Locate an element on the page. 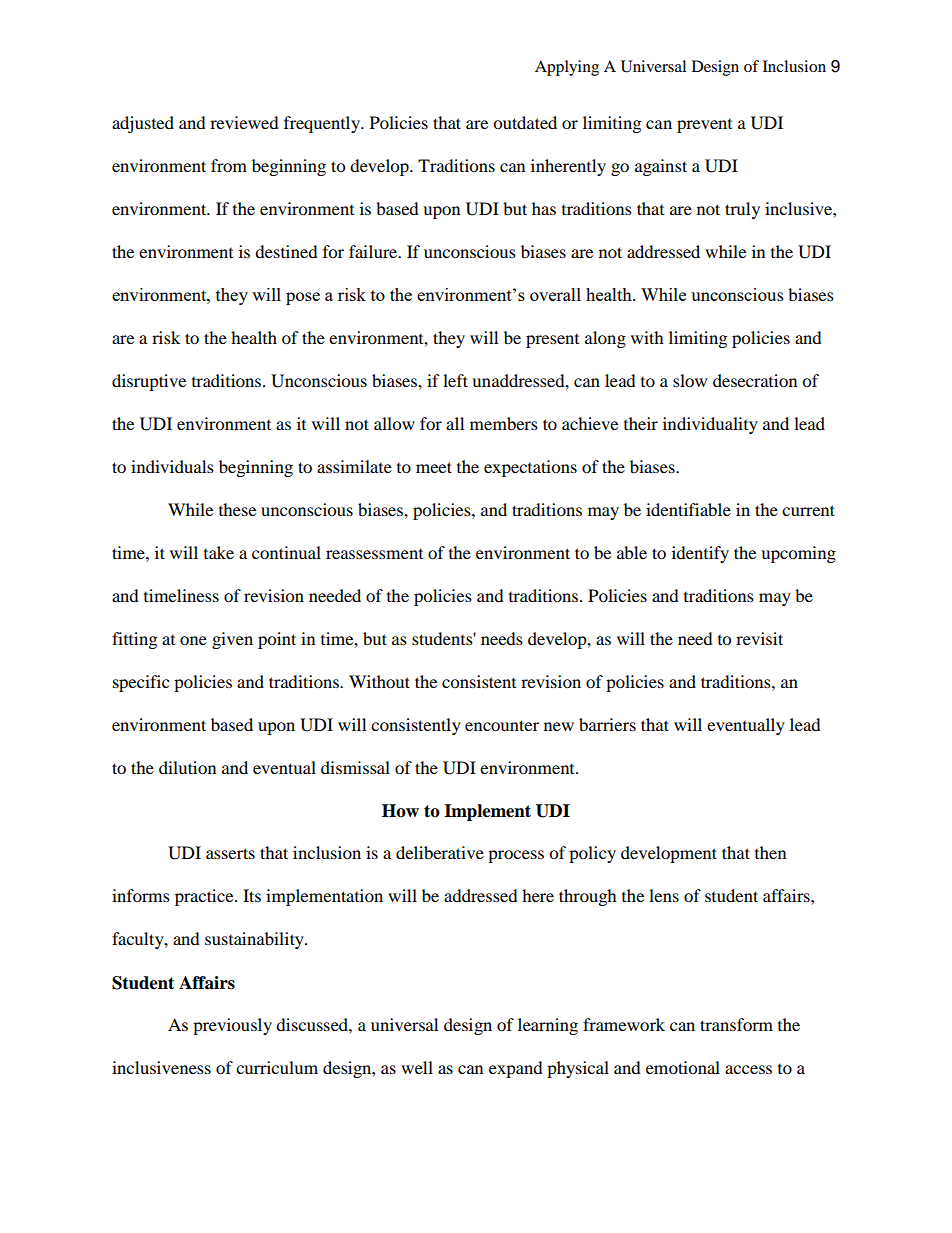  take is located at coordinates (219, 552).
